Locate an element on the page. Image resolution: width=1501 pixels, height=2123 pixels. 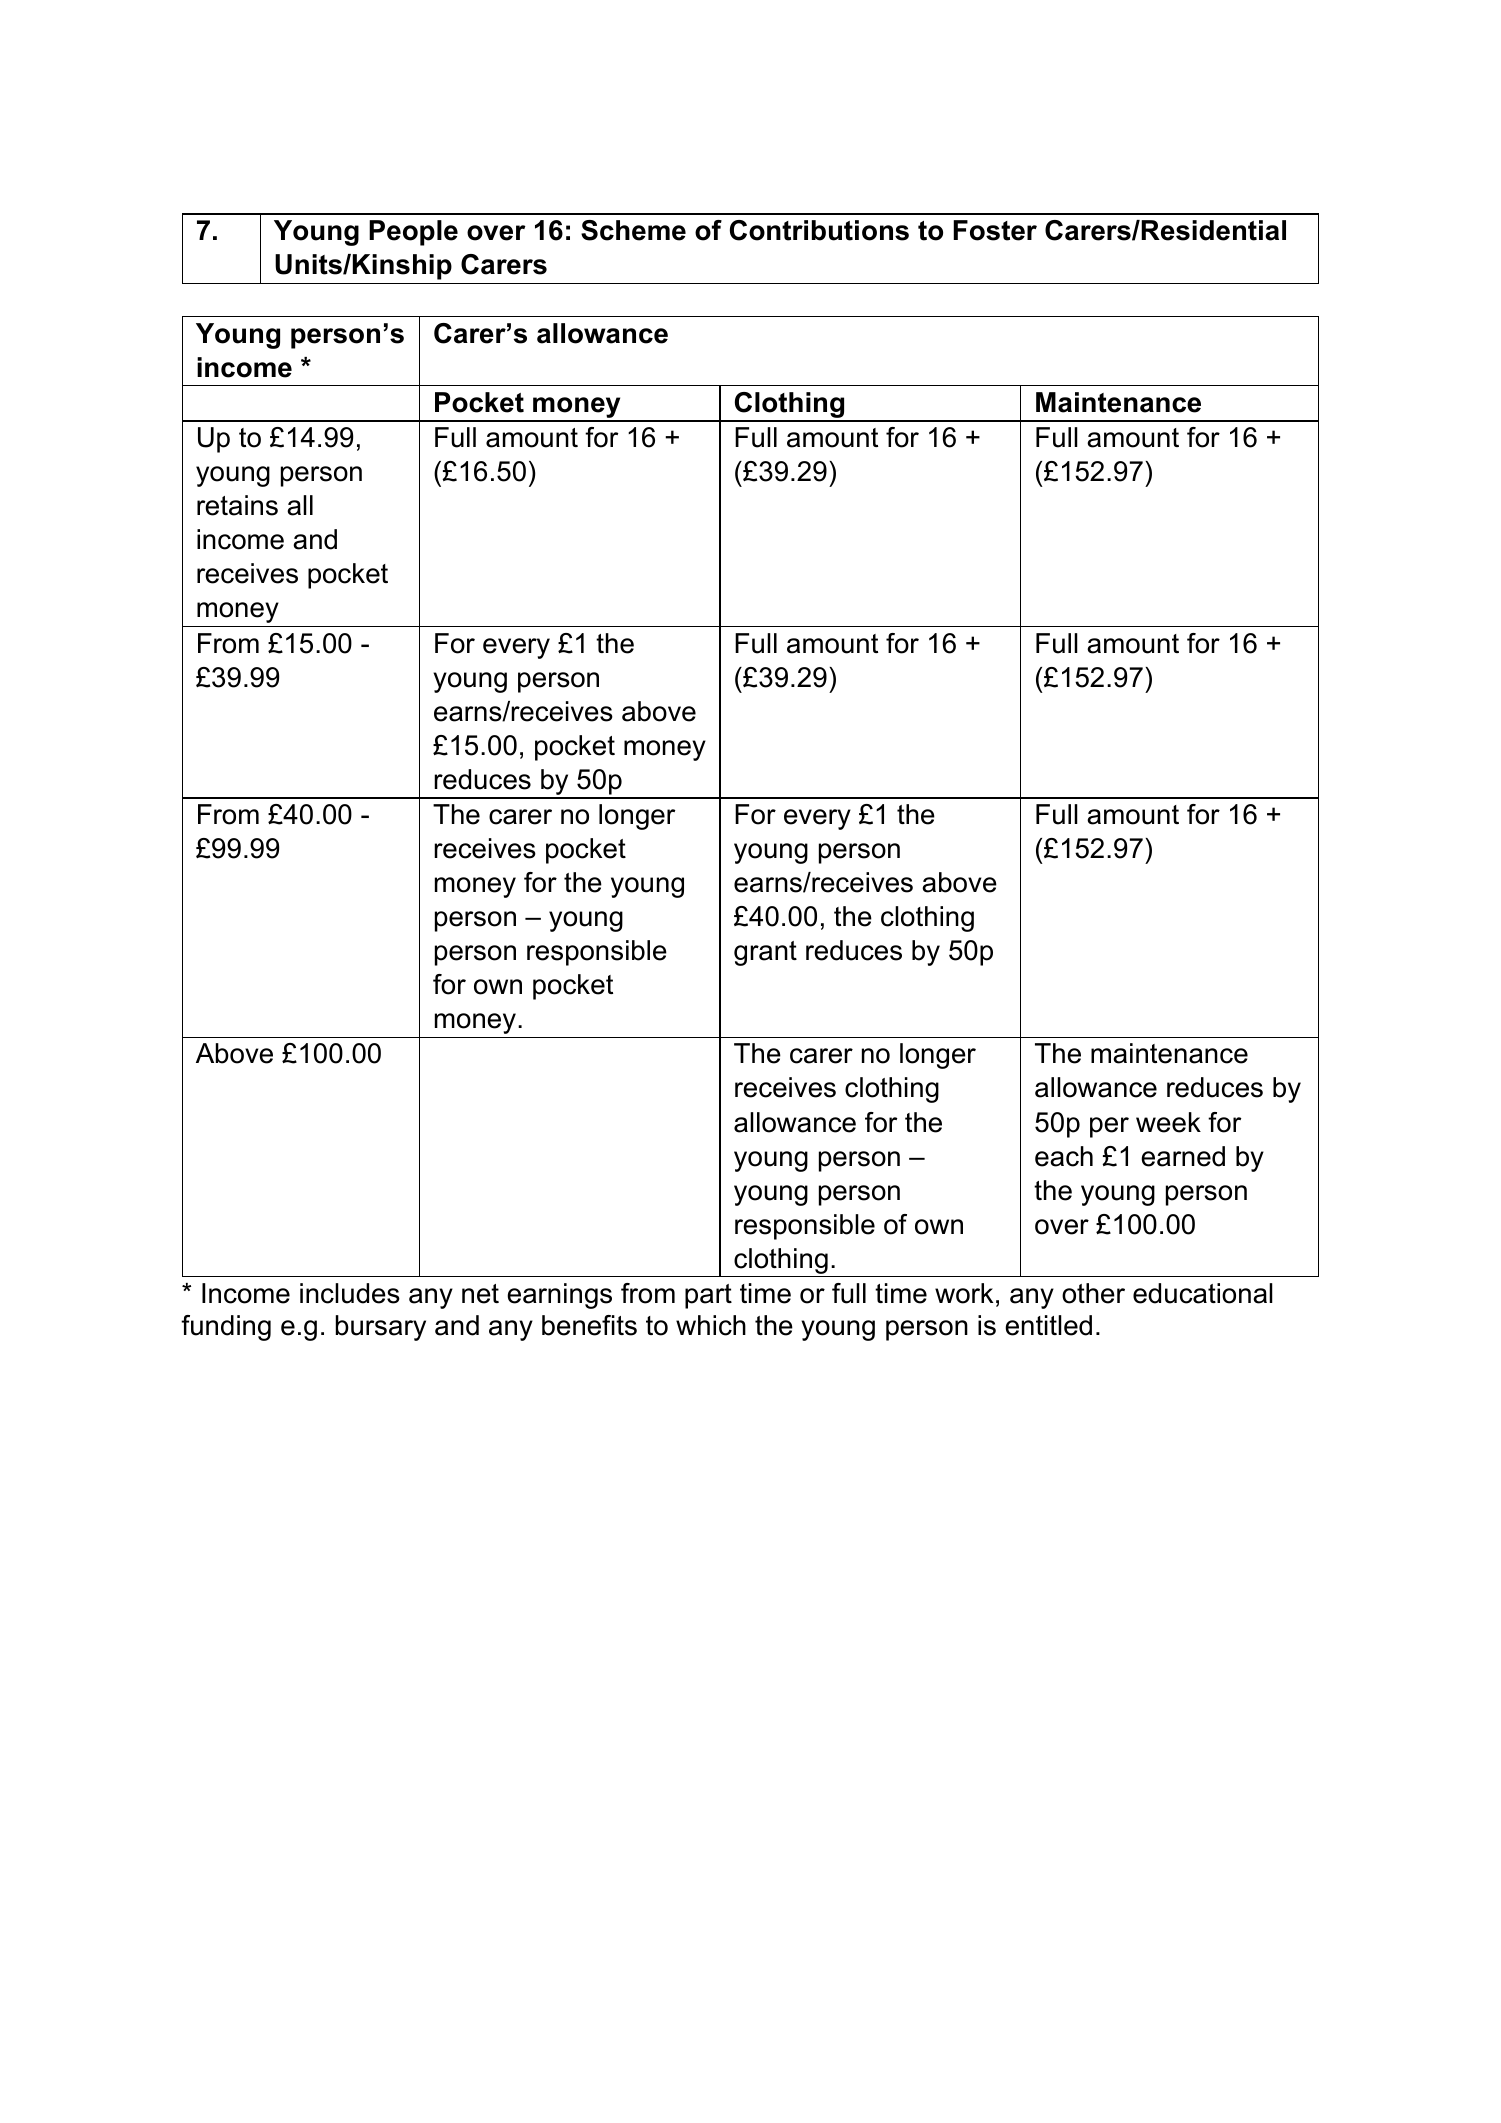
includes is located at coordinates (350, 1293).
